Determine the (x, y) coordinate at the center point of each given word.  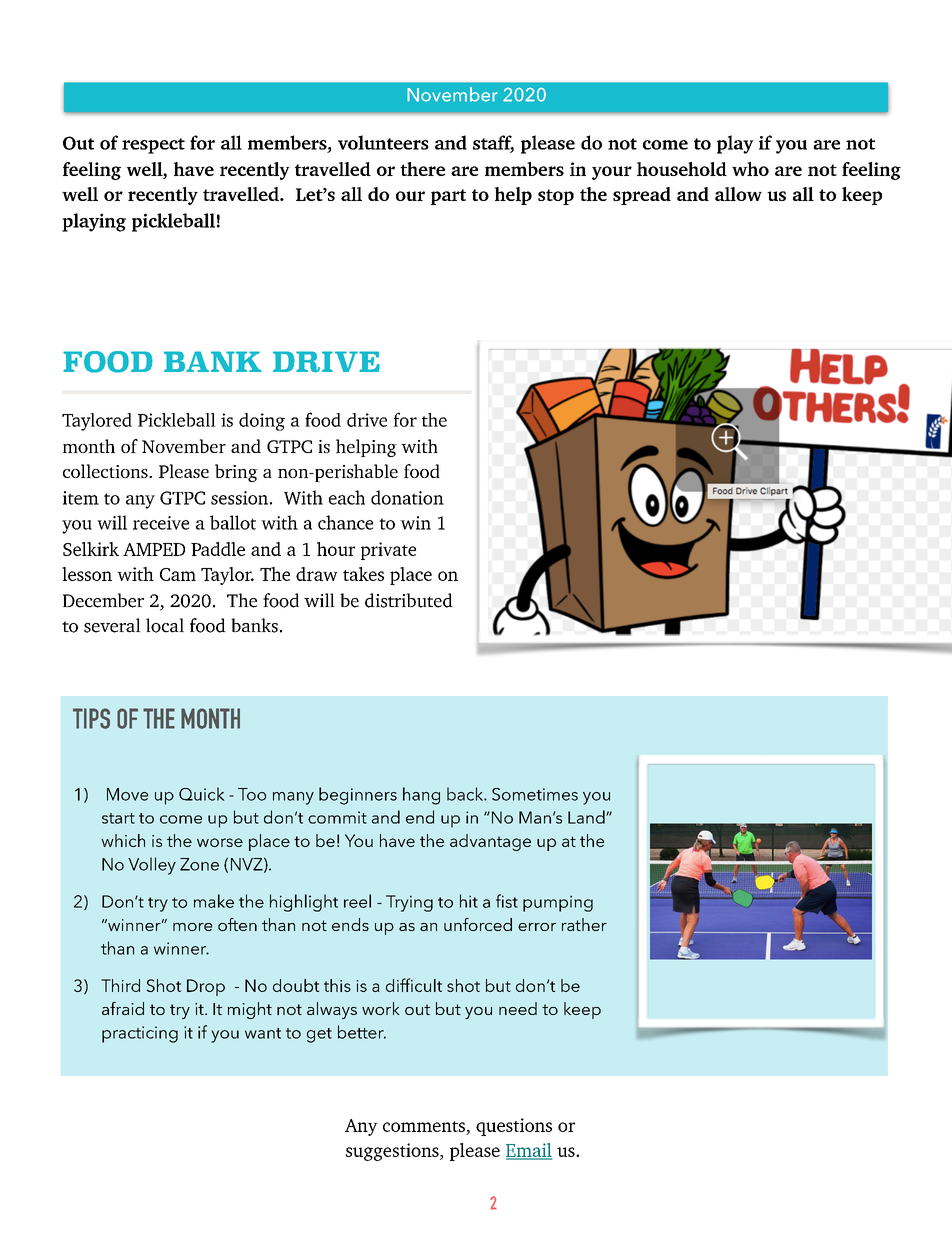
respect (153, 146)
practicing (140, 1034)
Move (127, 794)
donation (407, 497)
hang (421, 796)
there (422, 169)
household (682, 169)
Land (587, 817)
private (388, 551)
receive (161, 523)
